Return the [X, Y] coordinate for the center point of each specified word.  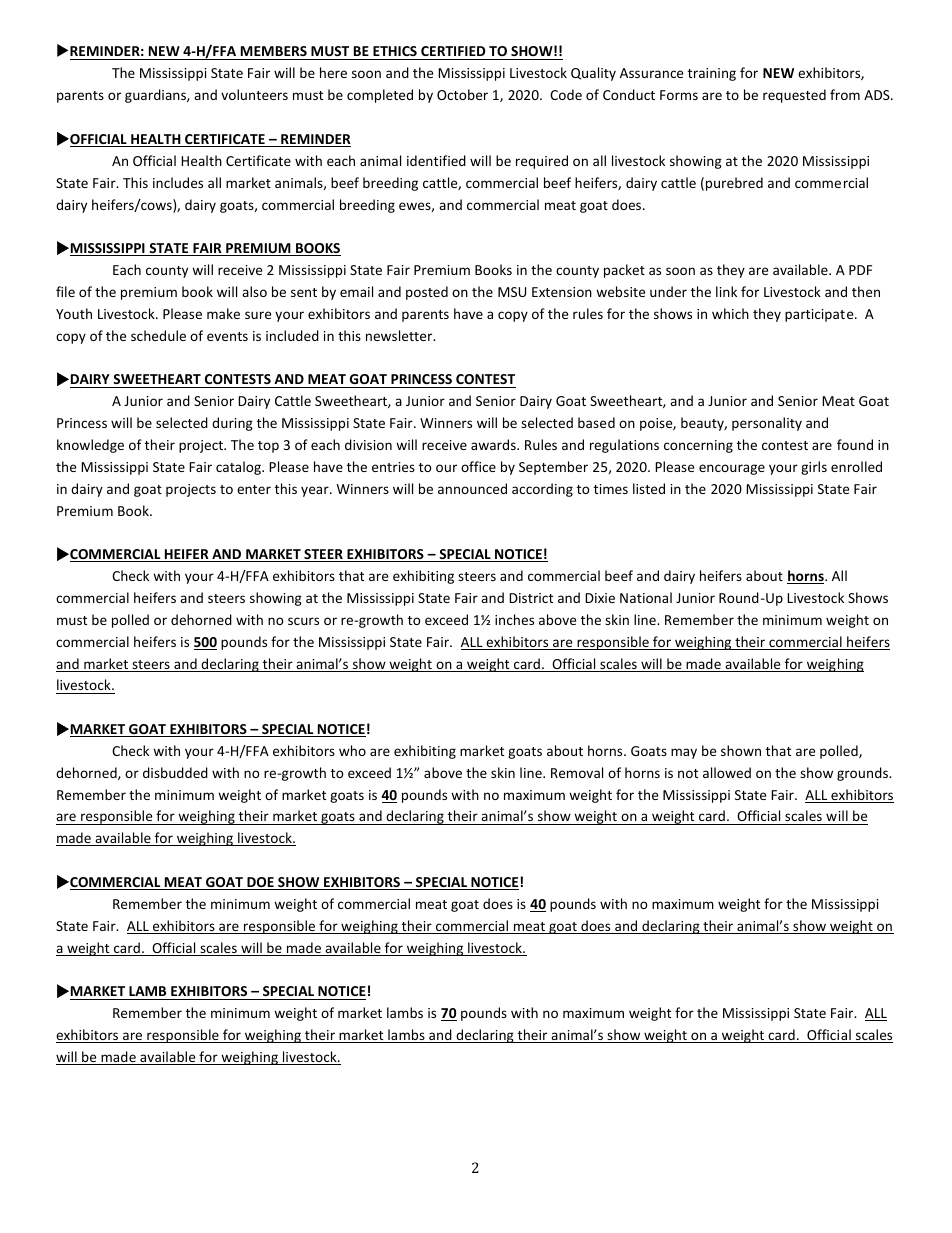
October [462, 94]
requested [794, 96]
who [352, 750]
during [232, 424]
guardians [156, 96]
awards [494, 444]
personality [767, 424]
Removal [577, 772]
